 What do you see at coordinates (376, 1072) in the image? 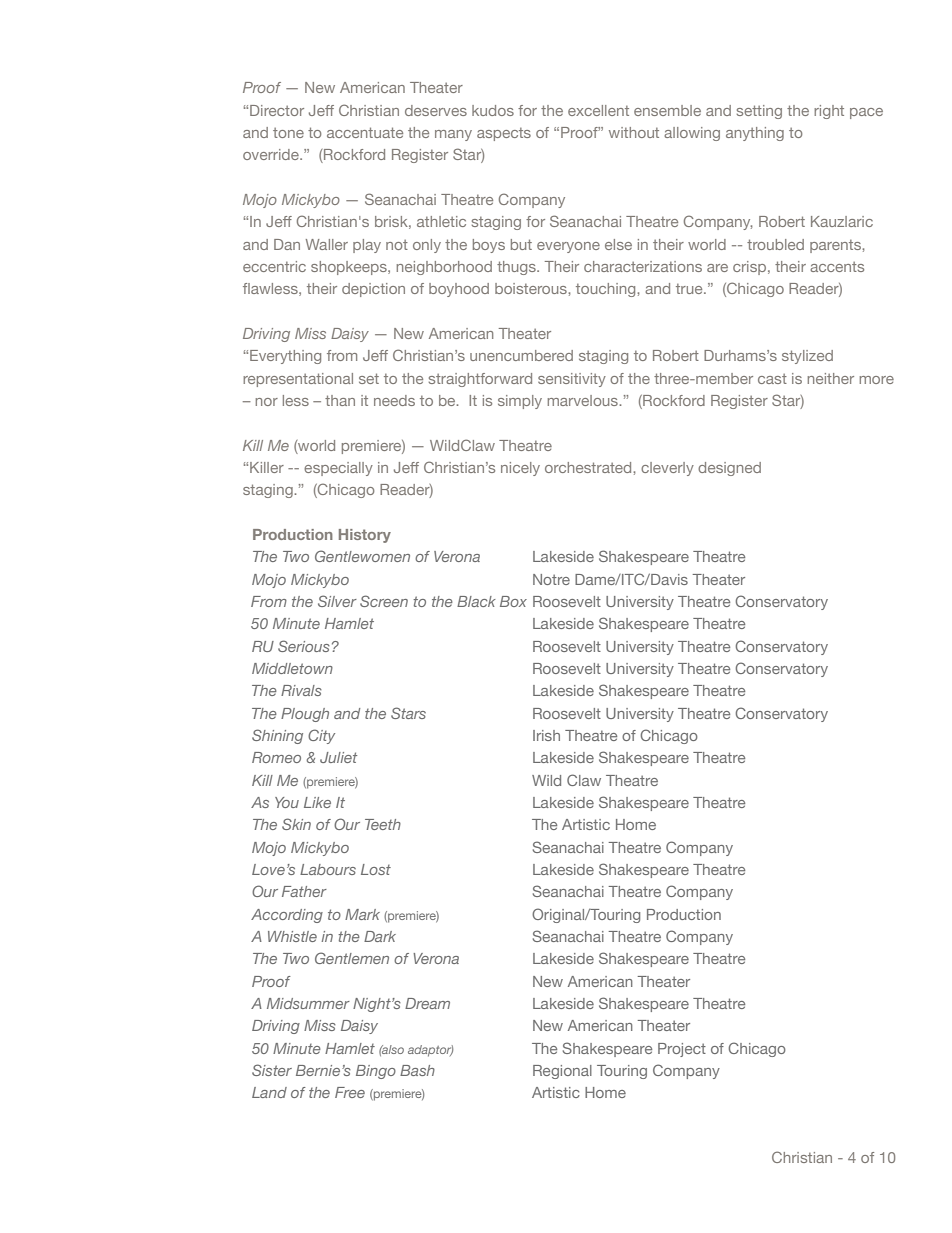
I see `Bingo` at bounding box center [376, 1072].
